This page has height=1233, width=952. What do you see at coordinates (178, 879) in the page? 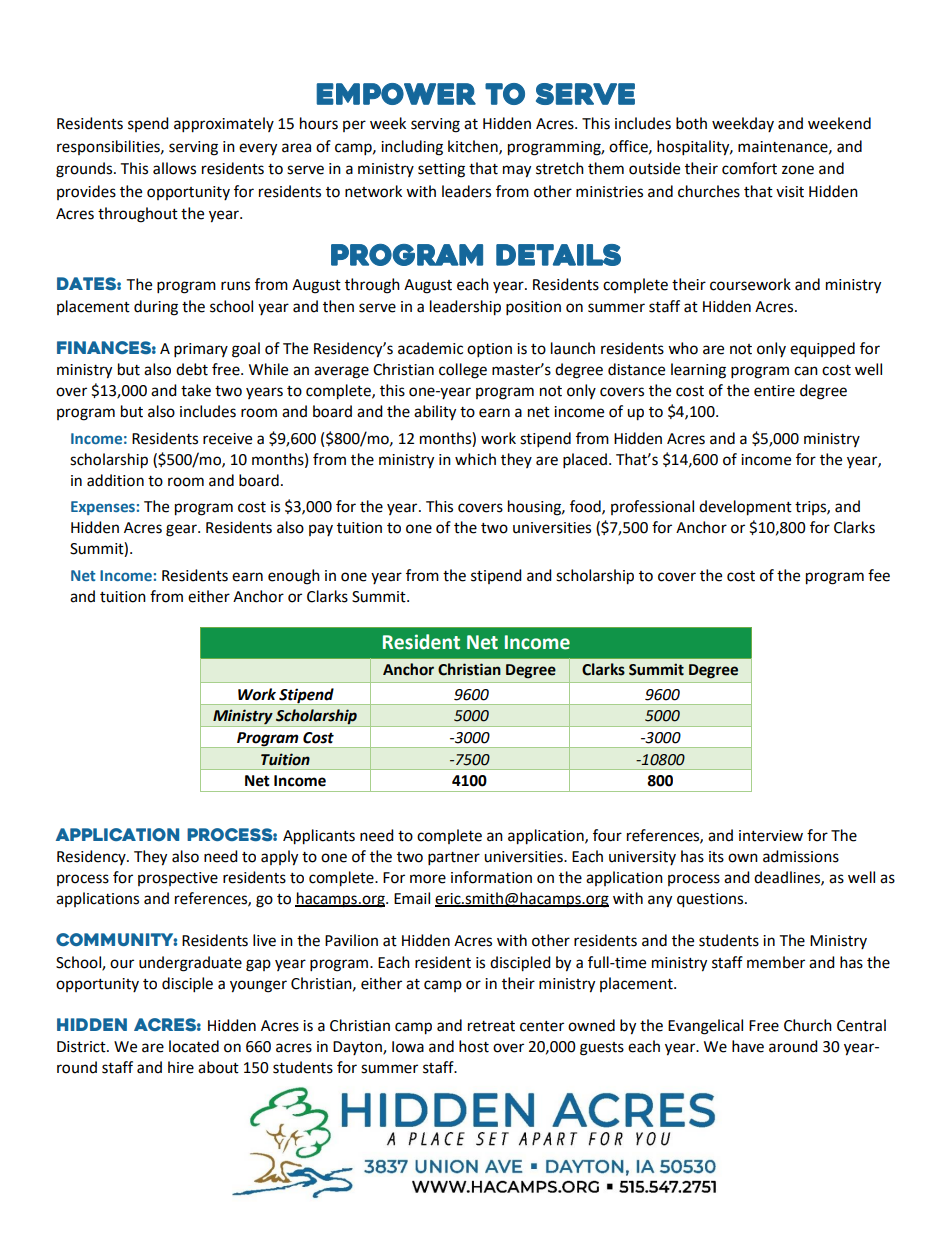
I see `prospective` at bounding box center [178, 879].
